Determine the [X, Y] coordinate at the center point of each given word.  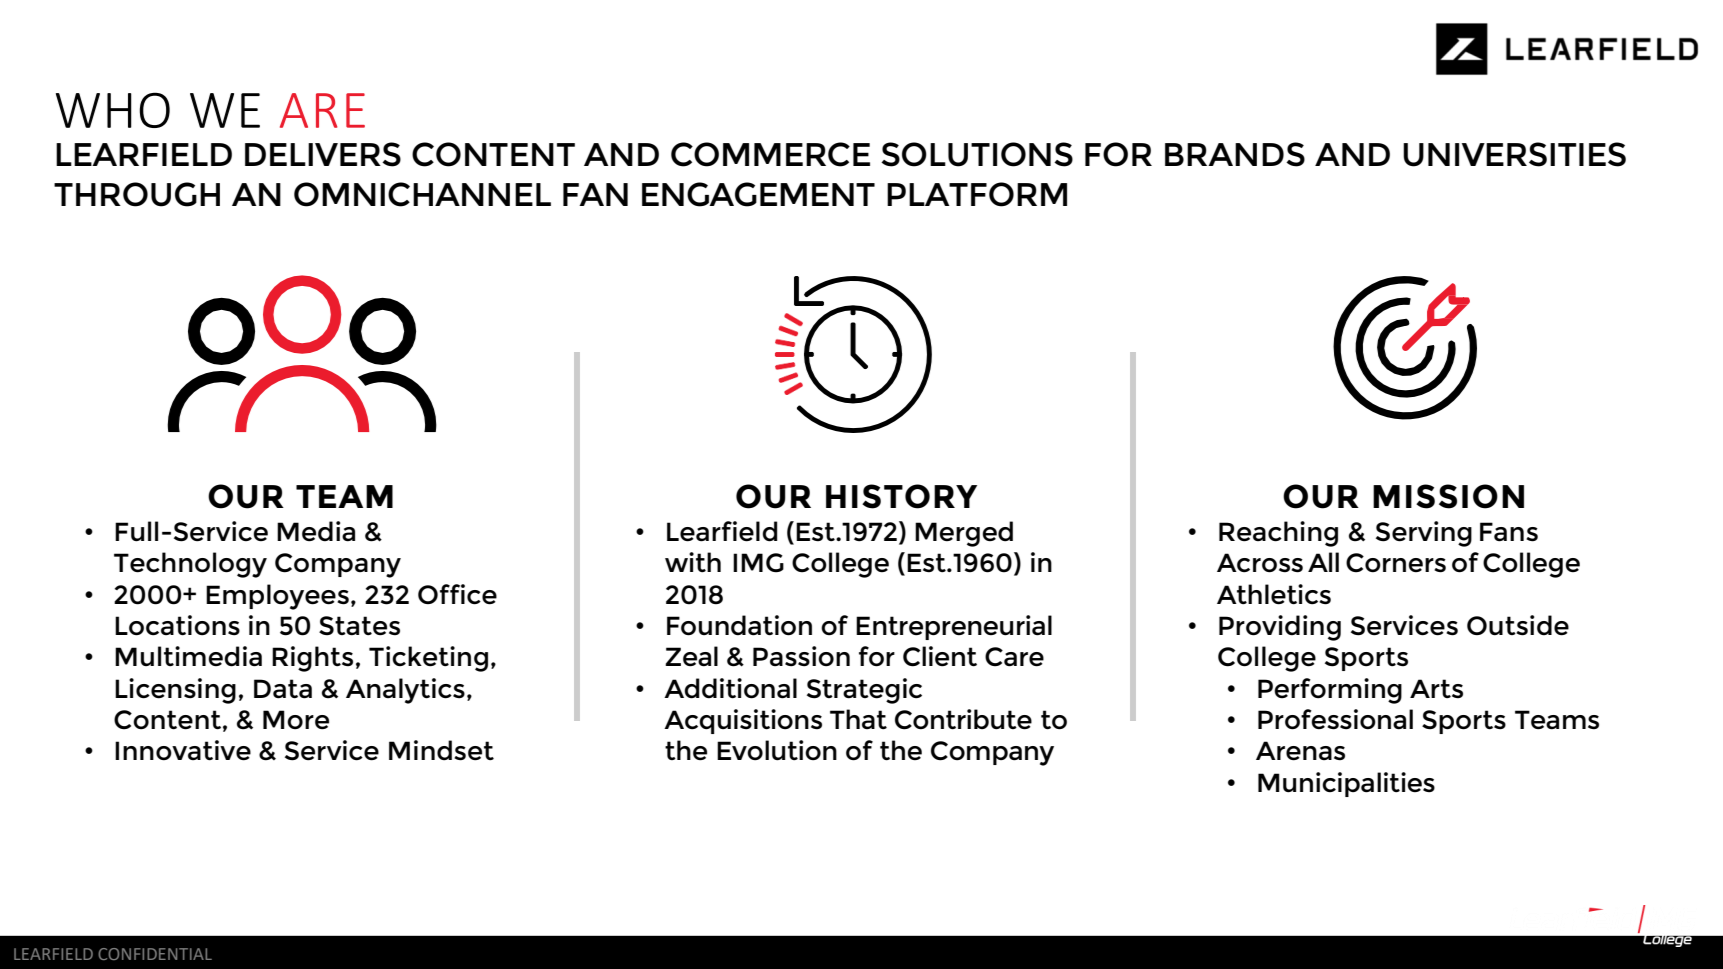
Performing [1330, 691]
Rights [312, 659]
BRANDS [1235, 154]
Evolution [777, 750]
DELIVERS [323, 154]
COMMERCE [770, 154]
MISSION [1448, 496]
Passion [801, 656]
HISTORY [901, 496]
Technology [190, 565]
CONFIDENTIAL [155, 954]
